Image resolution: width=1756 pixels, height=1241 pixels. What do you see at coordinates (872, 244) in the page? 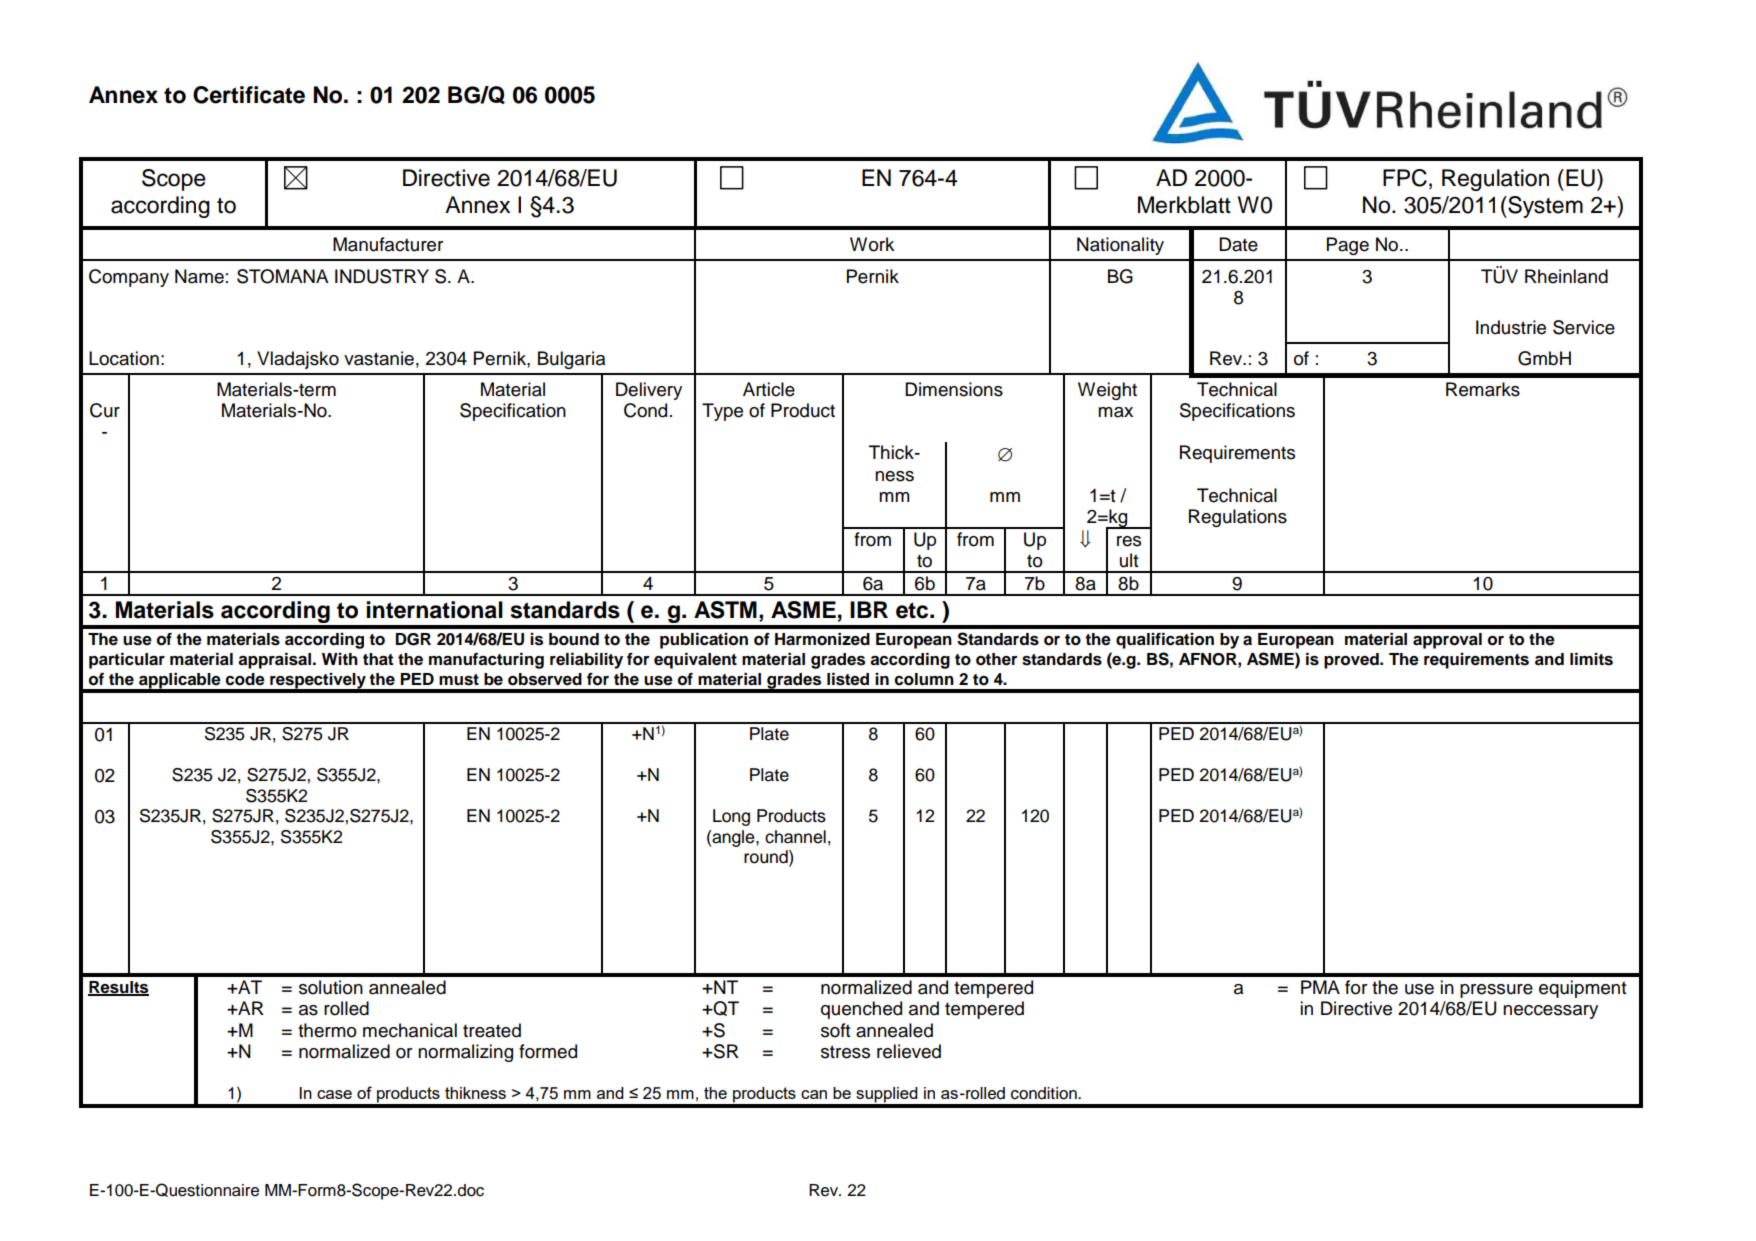
I see `Work` at bounding box center [872, 244].
